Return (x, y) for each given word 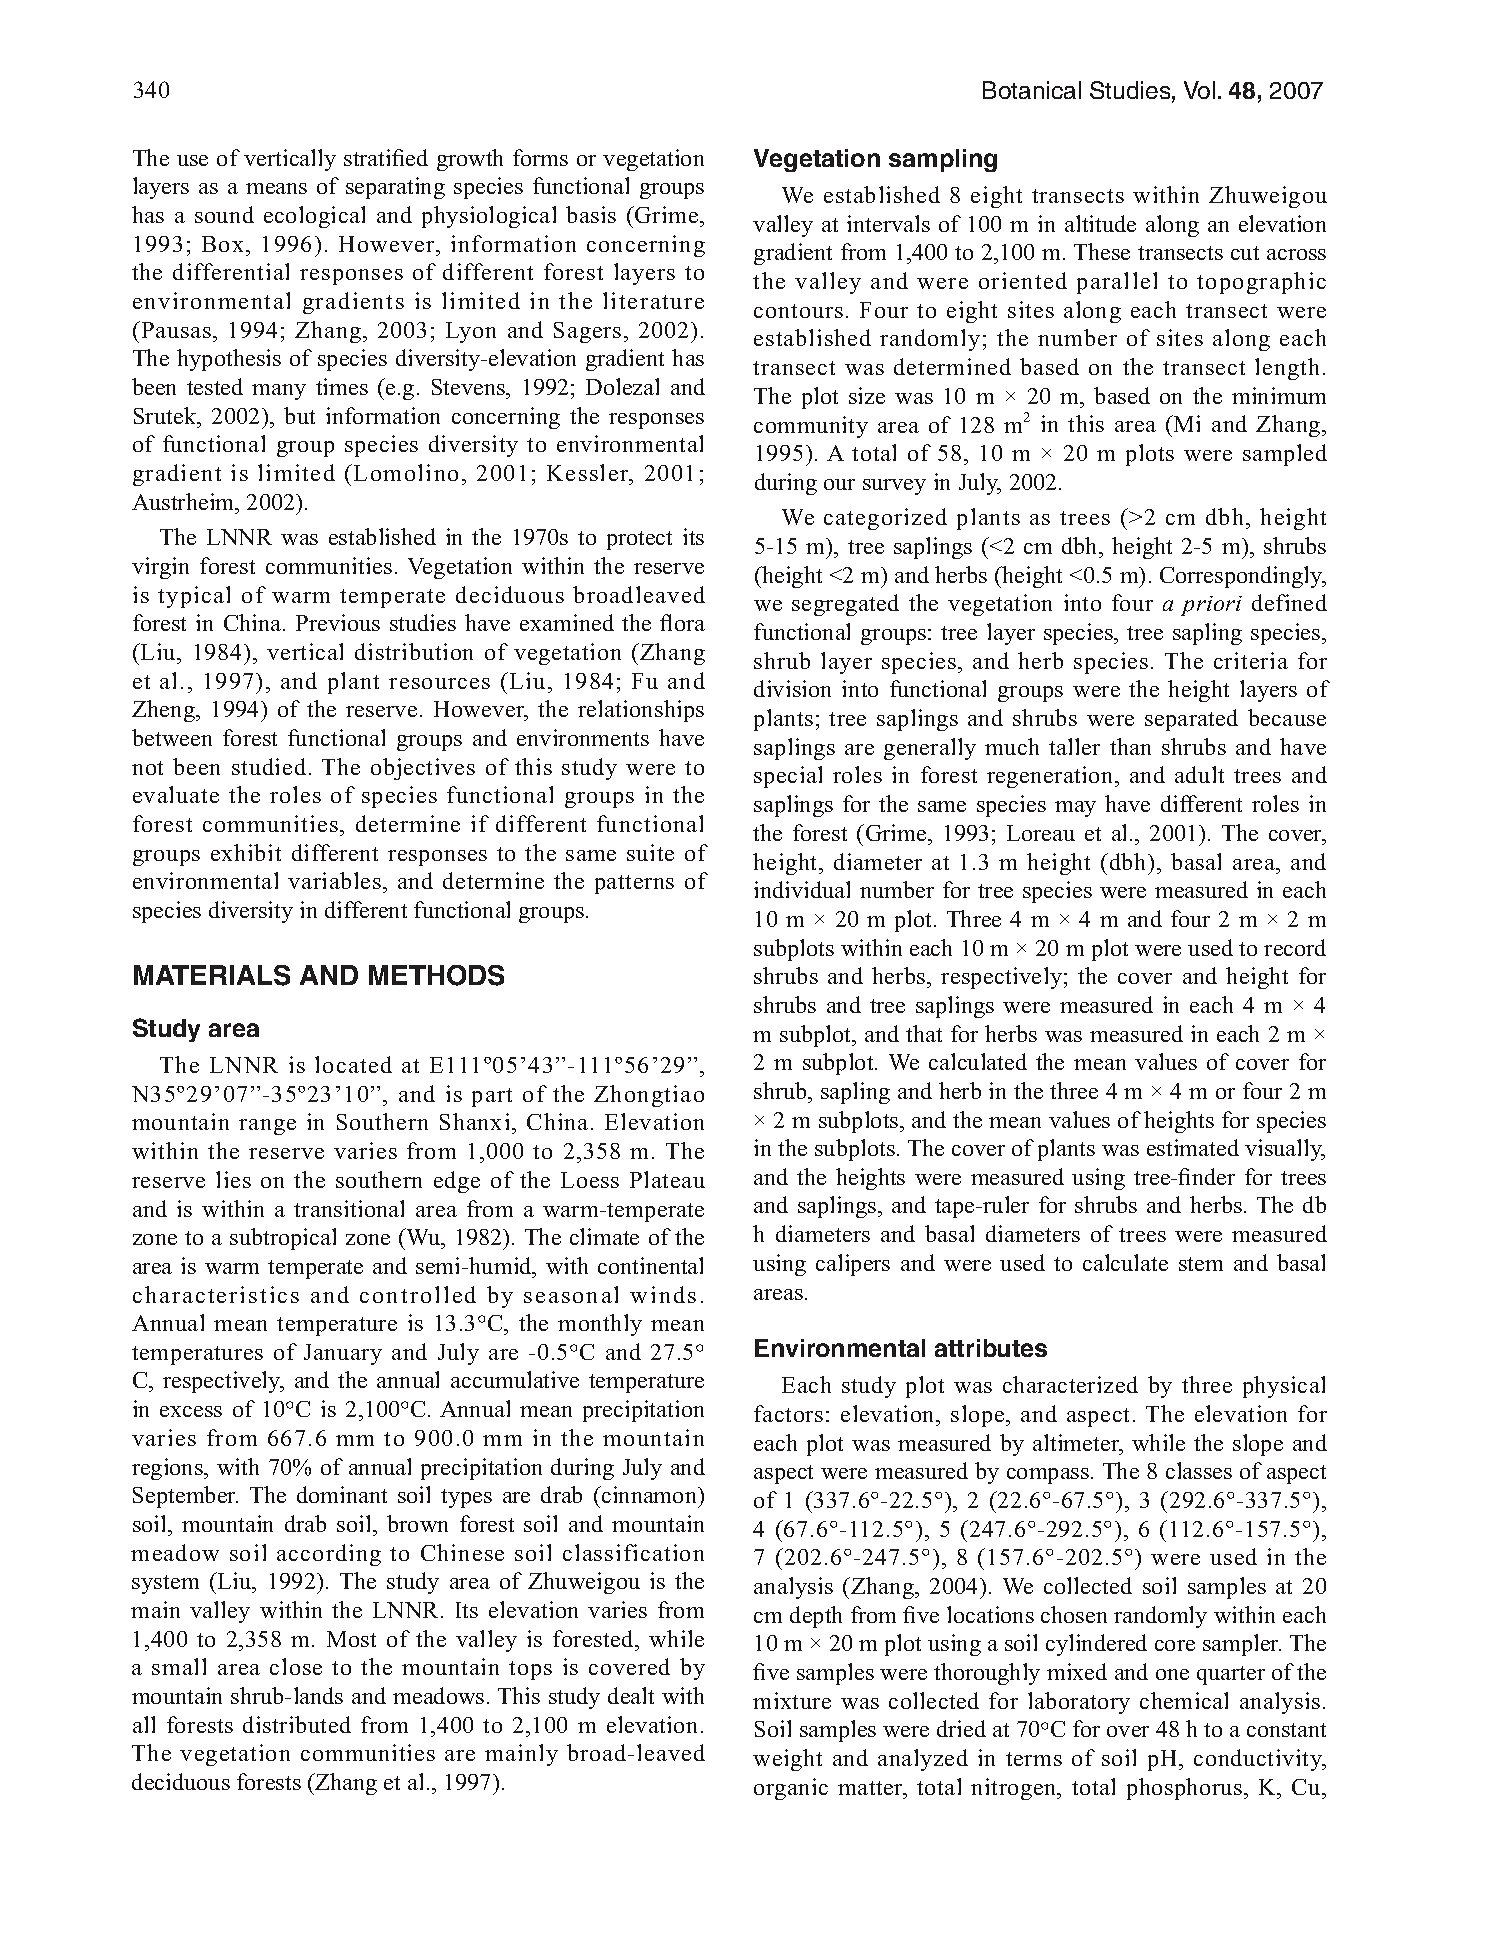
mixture (792, 1700)
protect (639, 540)
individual (802, 889)
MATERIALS (212, 975)
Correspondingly (1242, 577)
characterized (1070, 1384)
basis (591, 214)
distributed (297, 1724)
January (343, 1354)
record (1295, 947)
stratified (386, 157)
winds (663, 1294)
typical (194, 597)
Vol (1199, 90)
